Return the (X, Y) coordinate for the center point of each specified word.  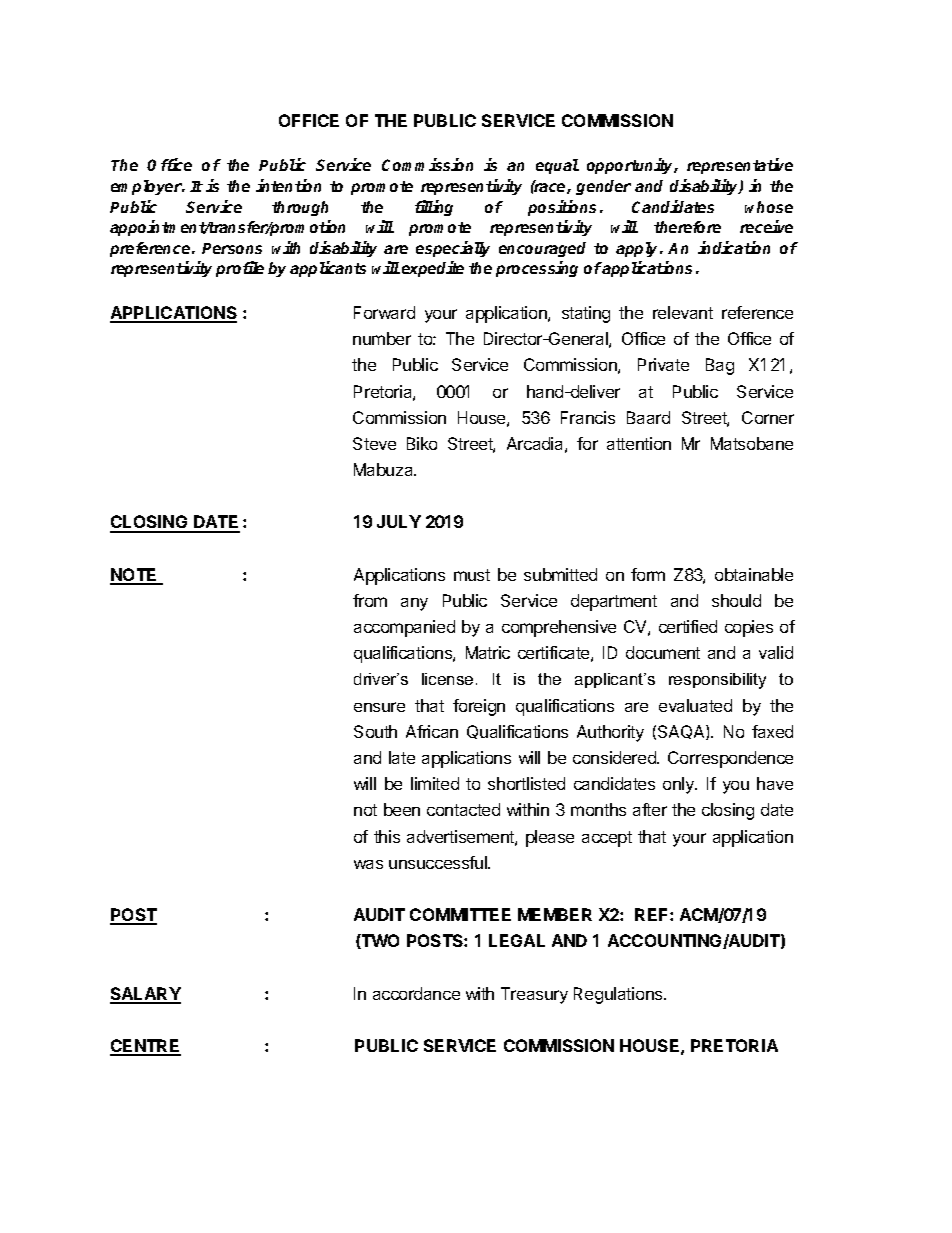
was (368, 864)
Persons (232, 248)
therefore (687, 227)
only (680, 785)
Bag (720, 366)
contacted (463, 809)
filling (434, 208)
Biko (422, 443)
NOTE (135, 576)
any (414, 604)
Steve (374, 443)
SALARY (145, 995)
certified (688, 626)
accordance (416, 993)
